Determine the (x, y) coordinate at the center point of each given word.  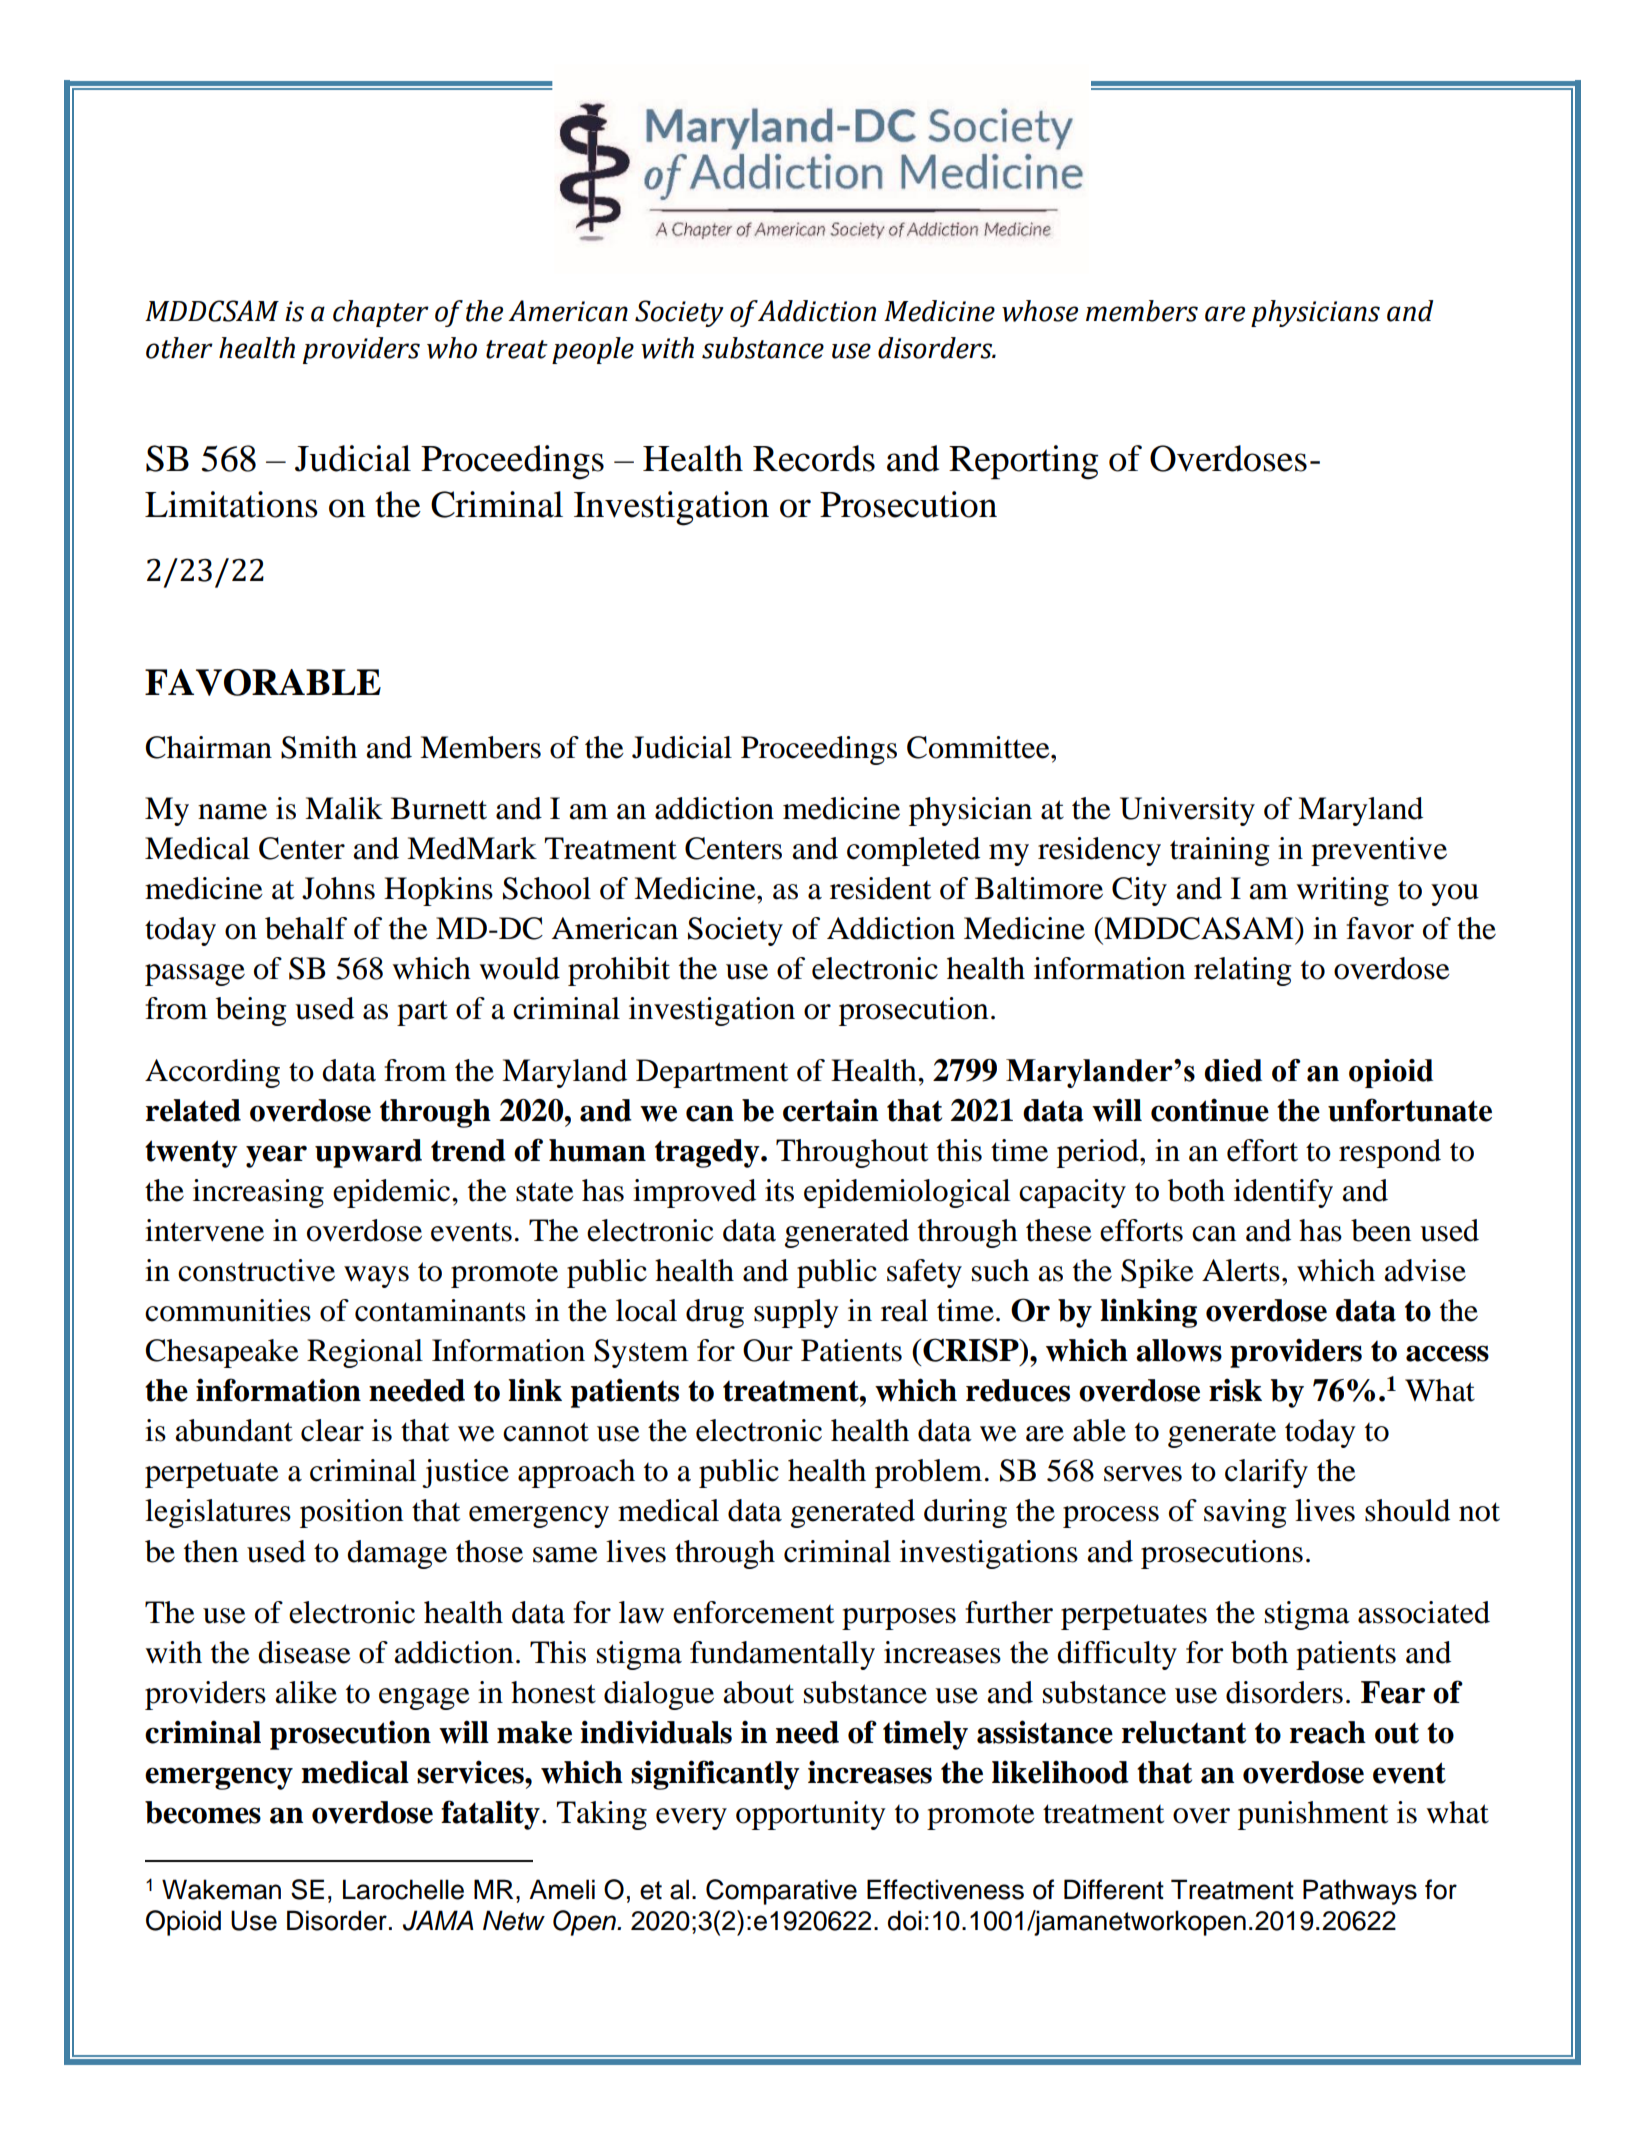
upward (368, 1153)
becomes (203, 1812)
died (1233, 1070)
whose (1040, 311)
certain (830, 1110)
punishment (1313, 1815)
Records (814, 458)
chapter (381, 313)
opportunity (811, 1815)
